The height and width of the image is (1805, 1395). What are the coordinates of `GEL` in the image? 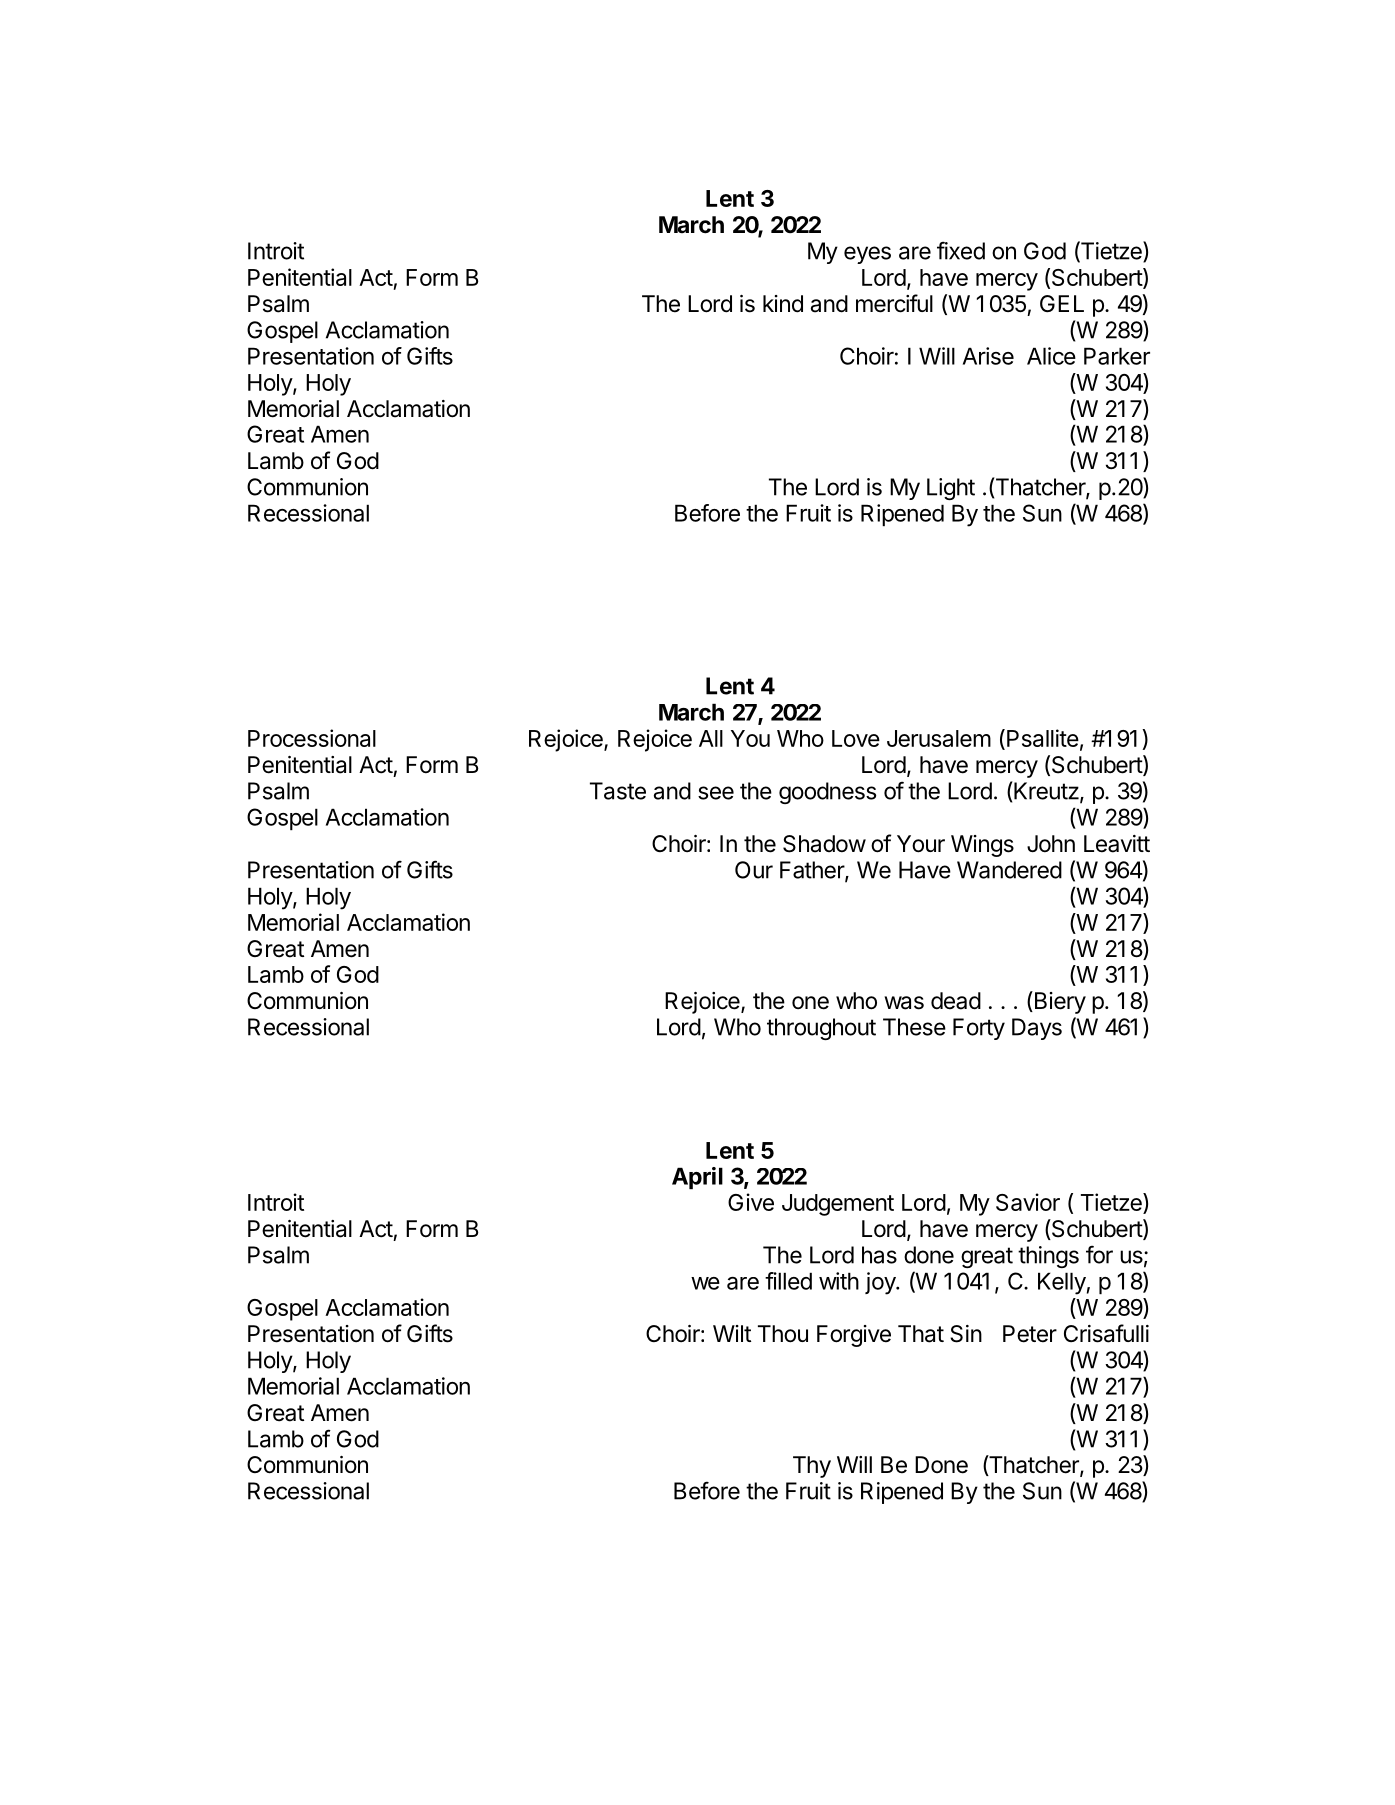 It's located at (1062, 303).
